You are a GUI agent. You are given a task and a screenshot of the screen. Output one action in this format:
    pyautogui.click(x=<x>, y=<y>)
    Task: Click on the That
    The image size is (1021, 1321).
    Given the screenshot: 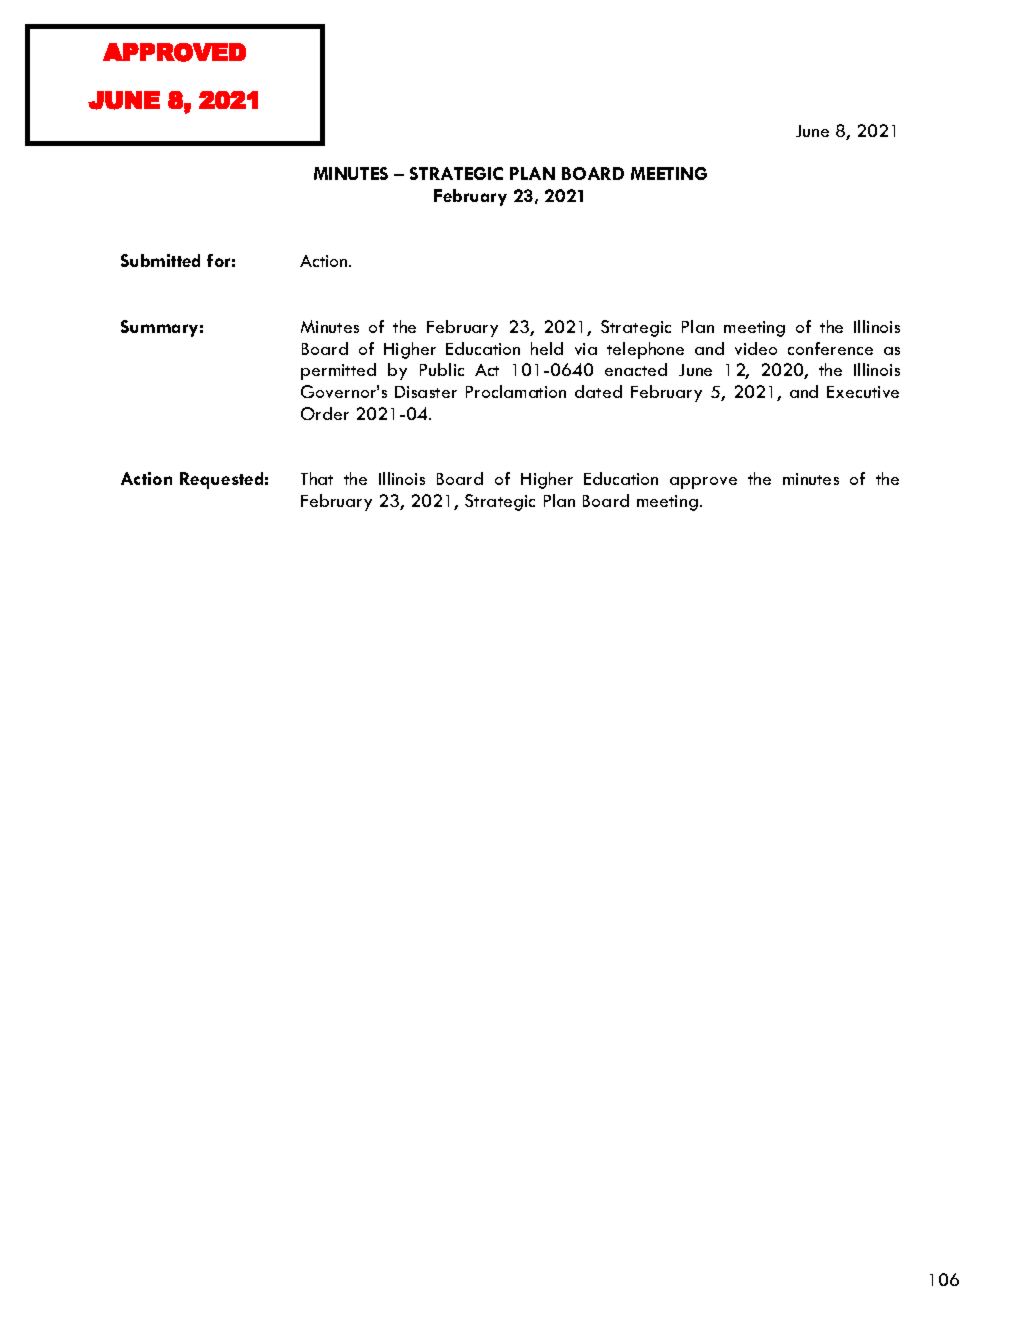 What is the action you would take?
    pyautogui.click(x=317, y=478)
